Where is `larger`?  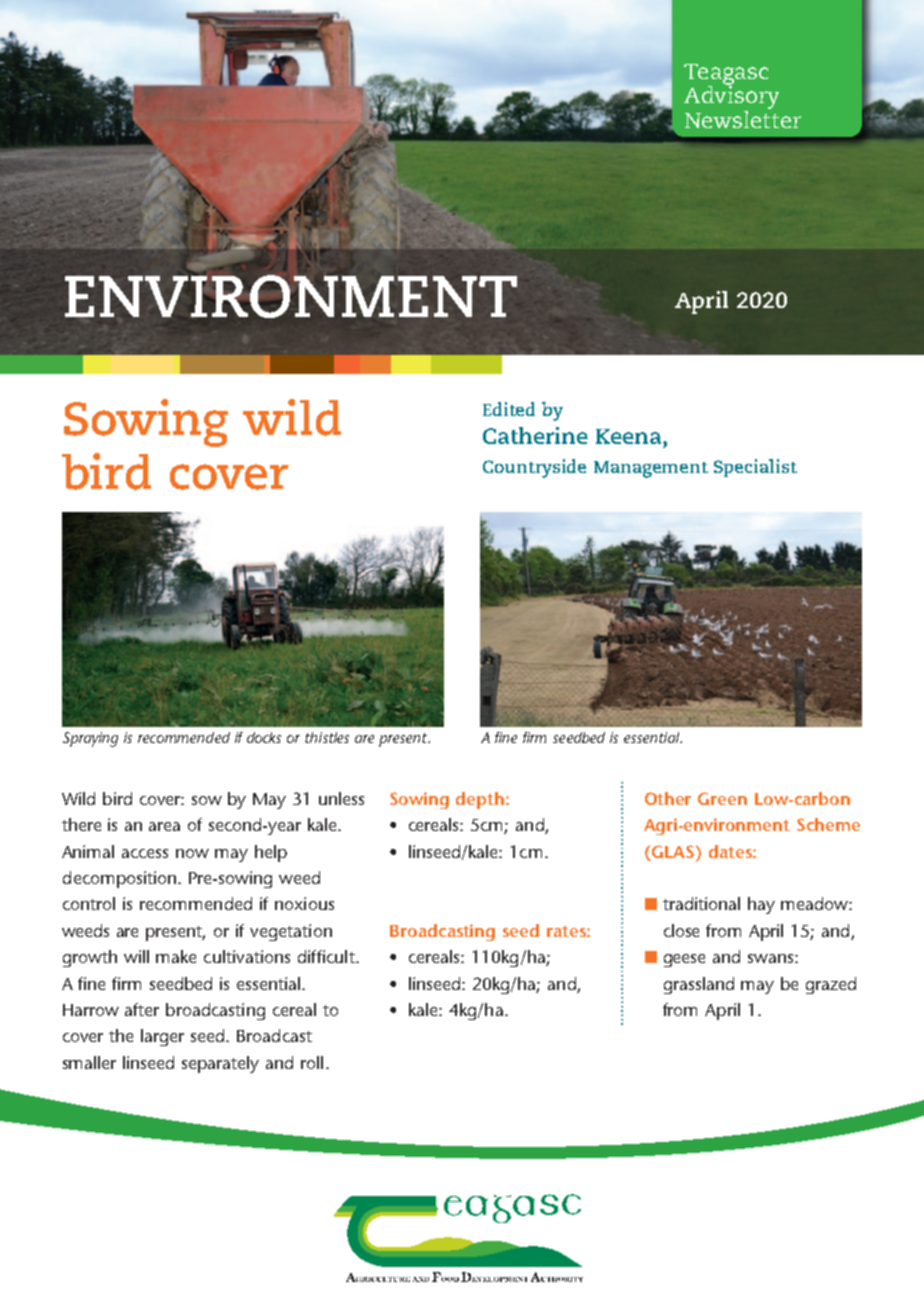 larger is located at coordinates (162, 1037).
